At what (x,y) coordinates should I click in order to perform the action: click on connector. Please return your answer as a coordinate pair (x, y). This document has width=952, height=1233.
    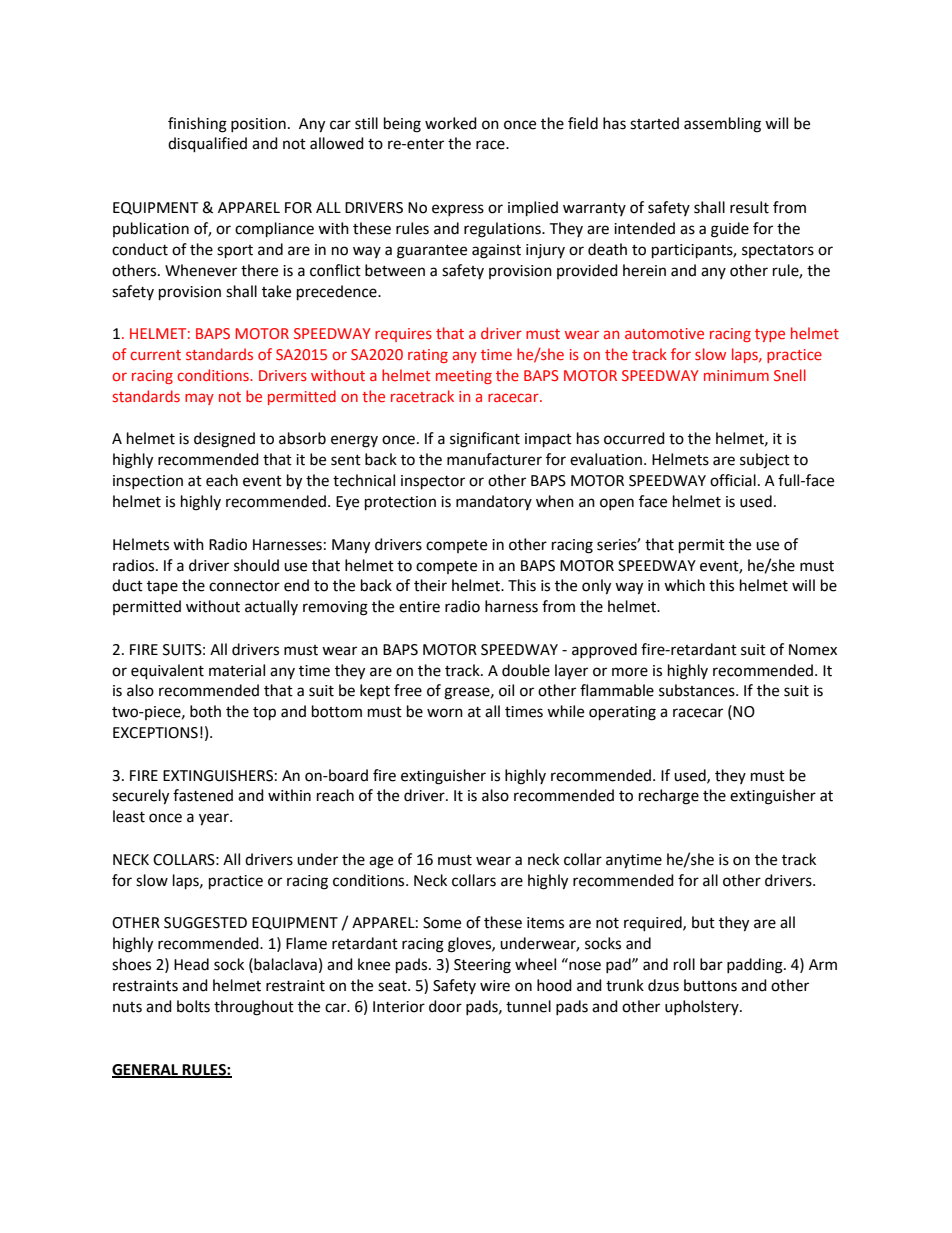
    Looking at the image, I should click on (244, 586).
